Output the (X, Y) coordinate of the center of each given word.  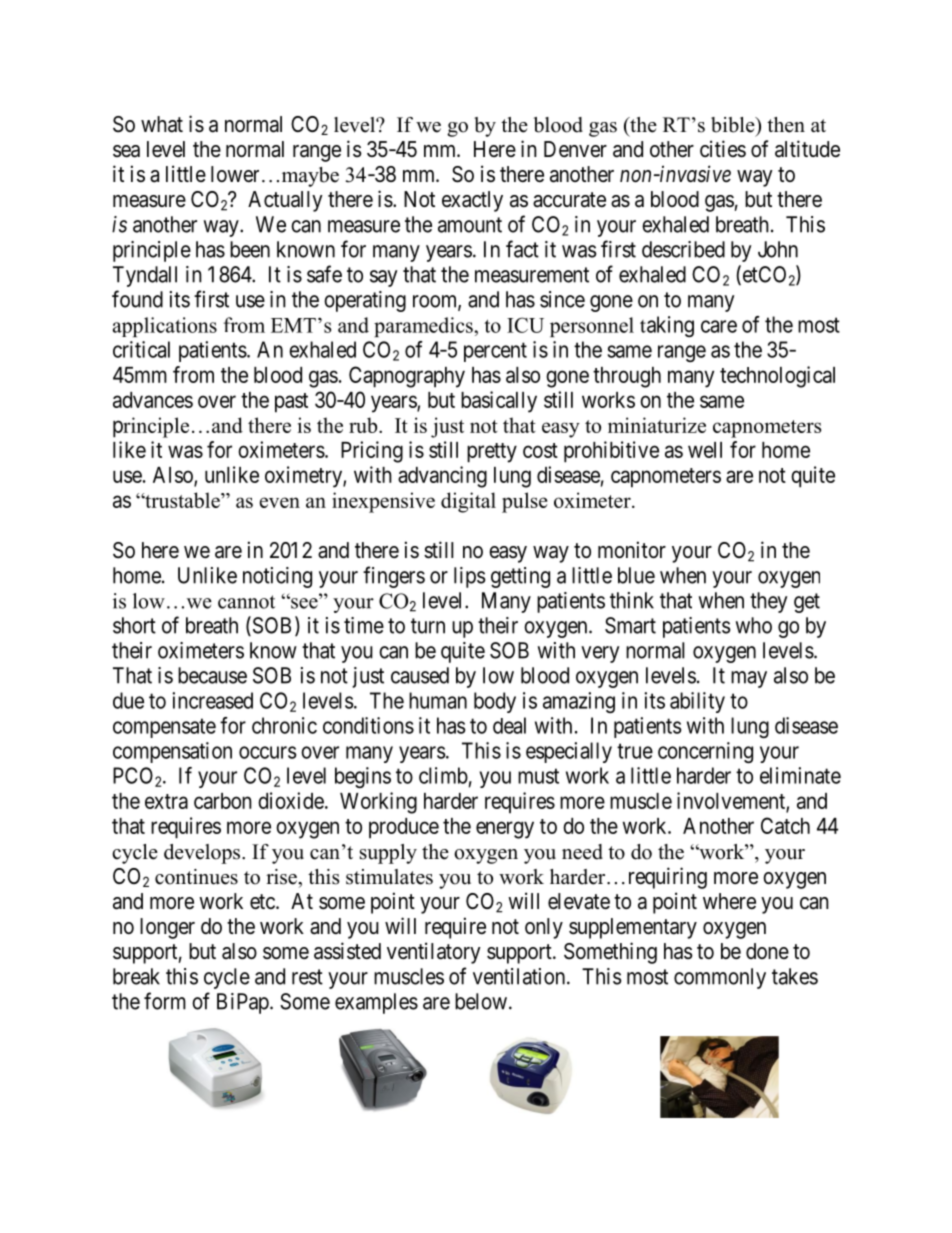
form (165, 1001)
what (162, 124)
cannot (246, 602)
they (768, 602)
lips (470, 577)
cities (723, 149)
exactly (472, 201)
